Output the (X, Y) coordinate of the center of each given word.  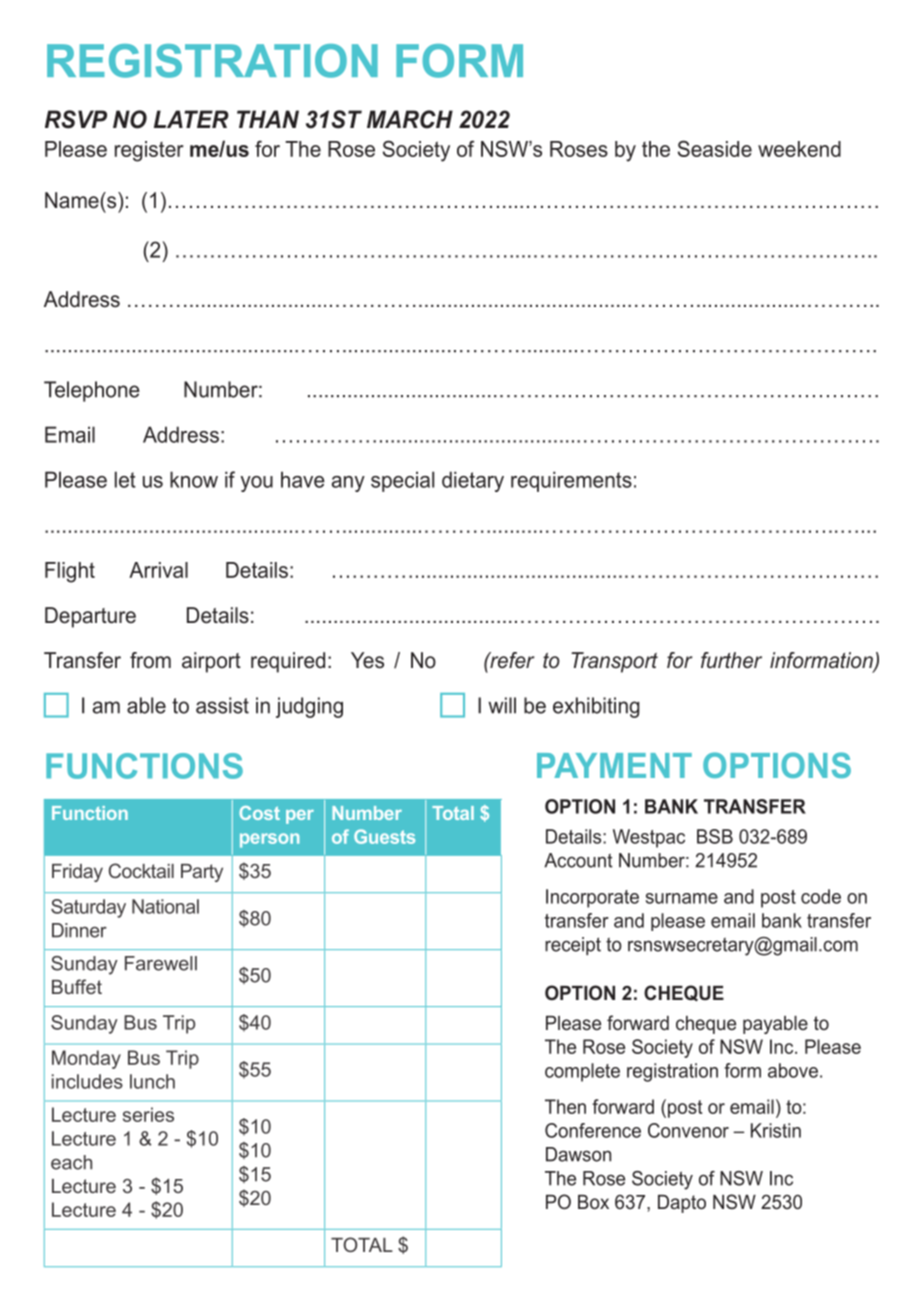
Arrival (158, 570)
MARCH (410, 119)
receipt (573, 946)
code (821, 896)
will (502, 705)
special (402, 481)
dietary (473, 481)
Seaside (715, 148)
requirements (571, 481)
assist (222, 705)
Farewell (161, 963)
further (731, 660)
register (149, 151)
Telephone (92, 391)
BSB (715, 836)
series (148, 1114)
